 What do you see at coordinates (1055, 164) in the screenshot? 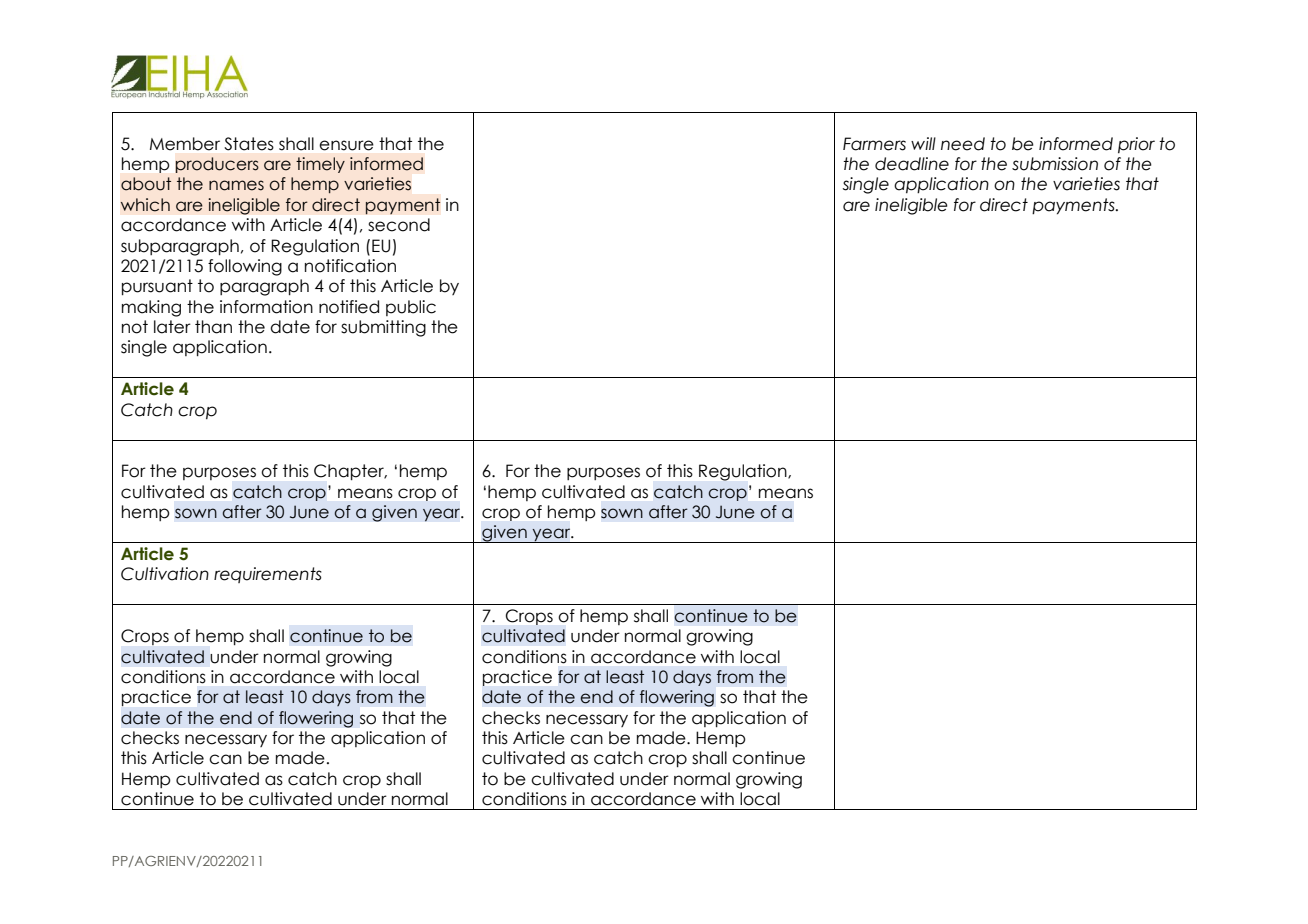
I see `submission` at bounding box center [1055, 164].
